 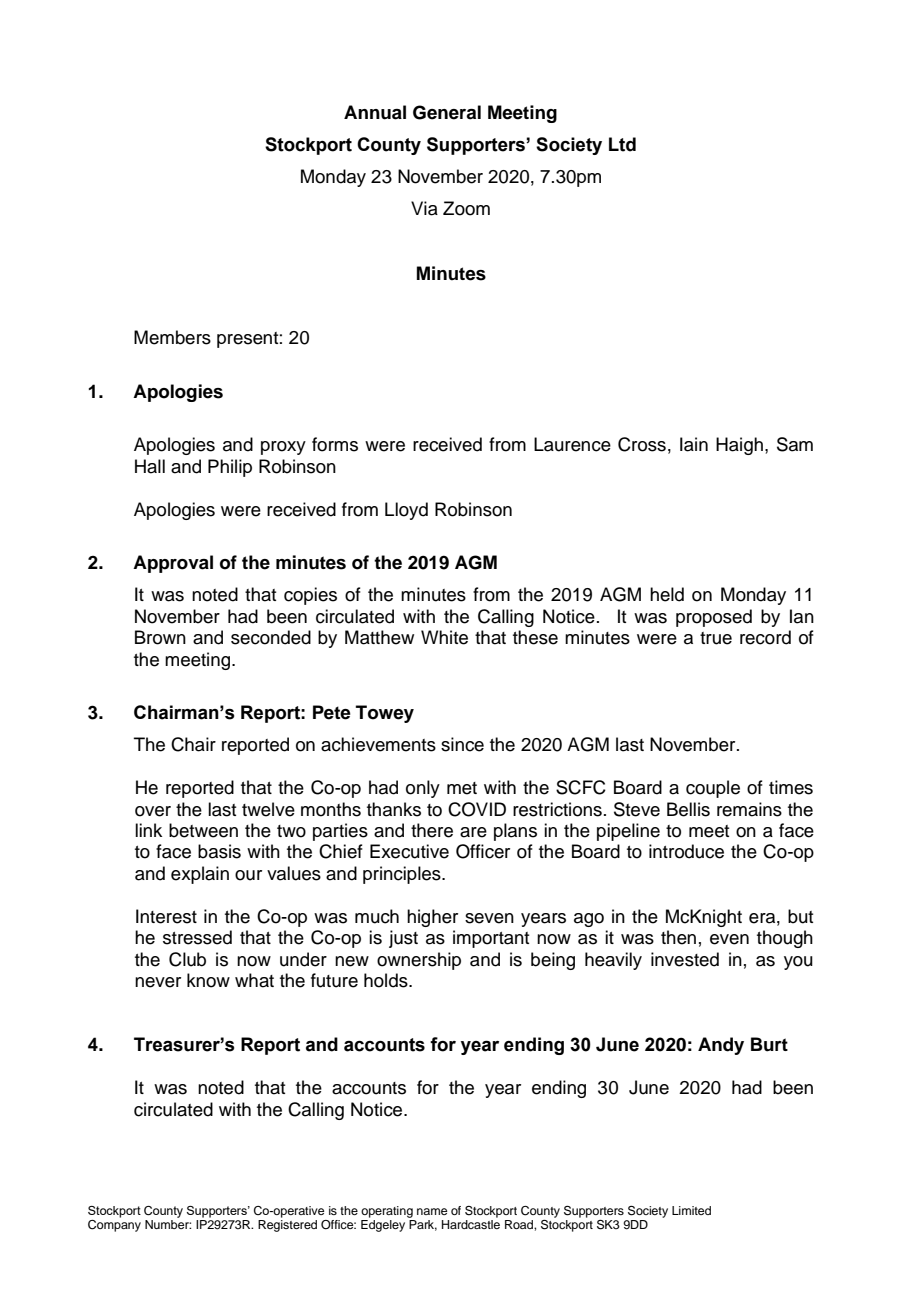 I want to click on Limited, so click(x=691, y=1210).
